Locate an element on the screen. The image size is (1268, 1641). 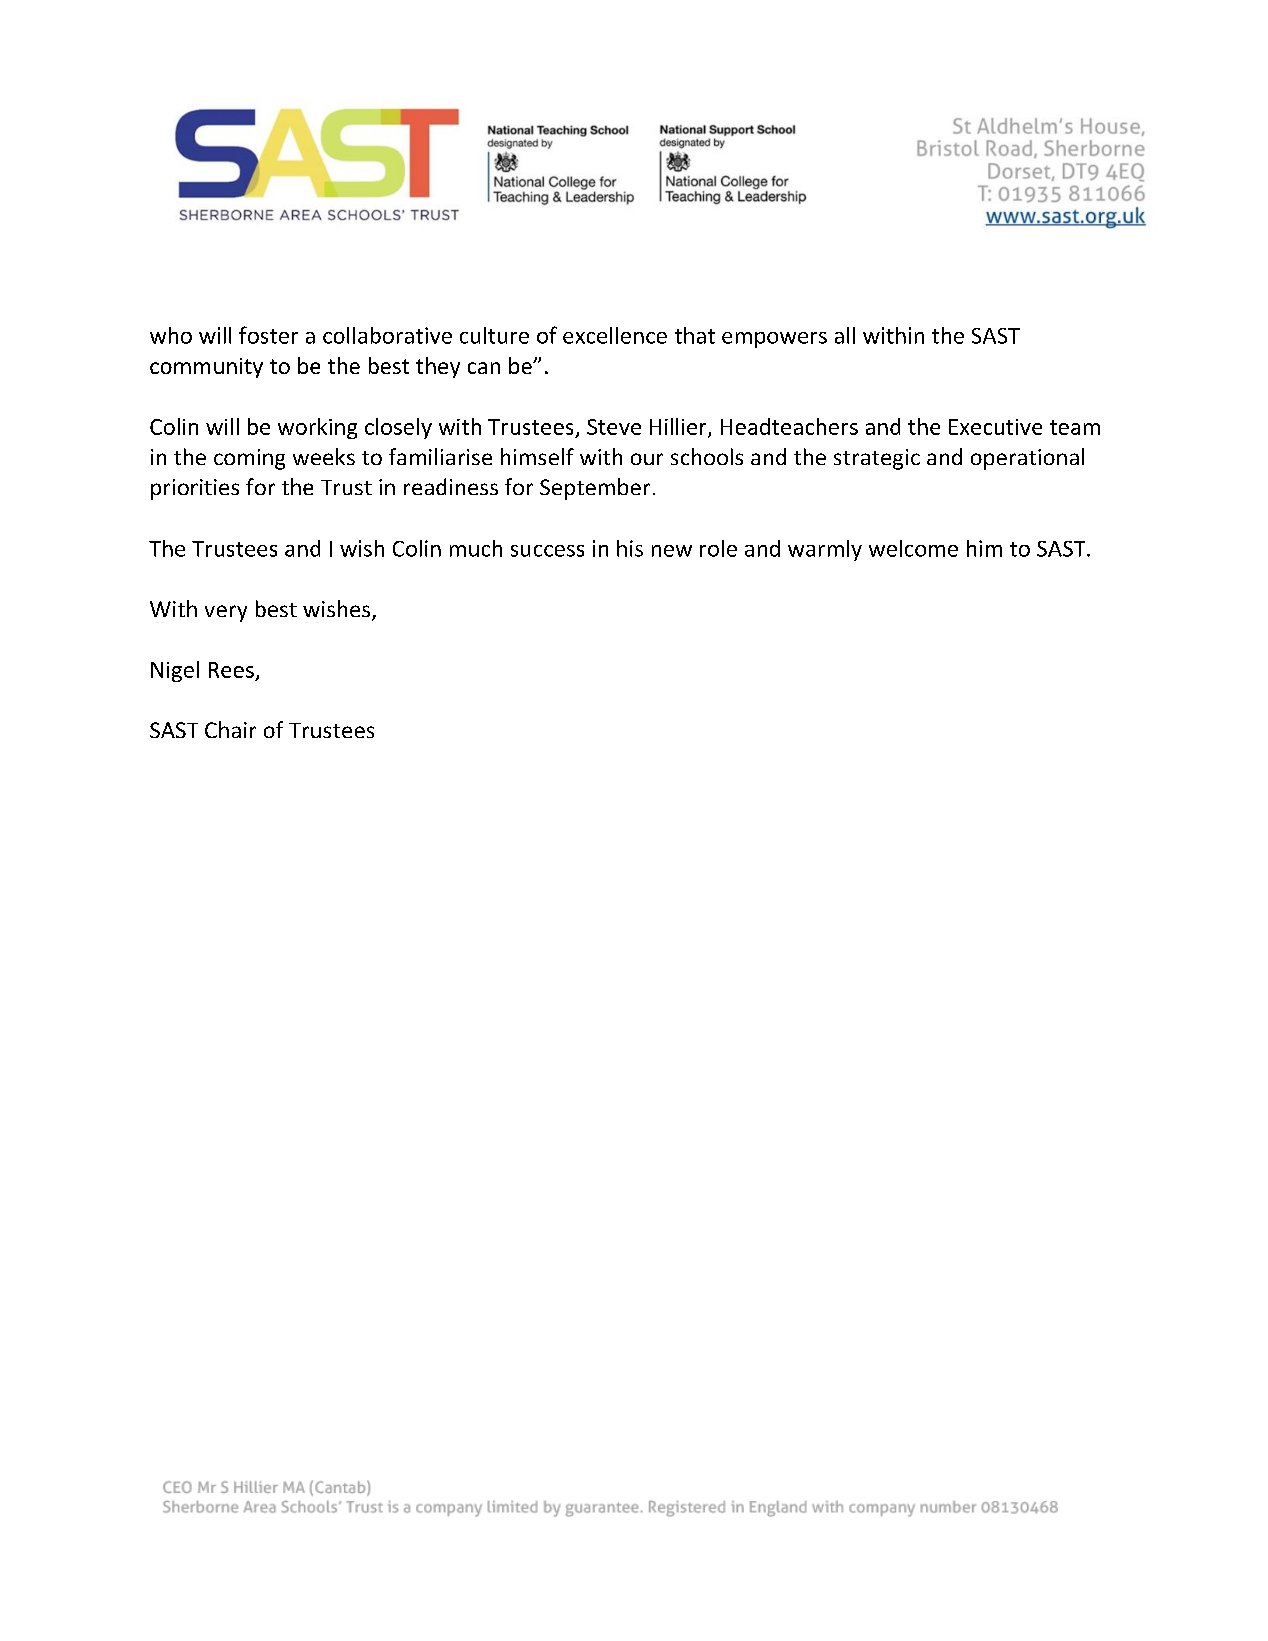
Rees is located at coordinates (231, 670).
